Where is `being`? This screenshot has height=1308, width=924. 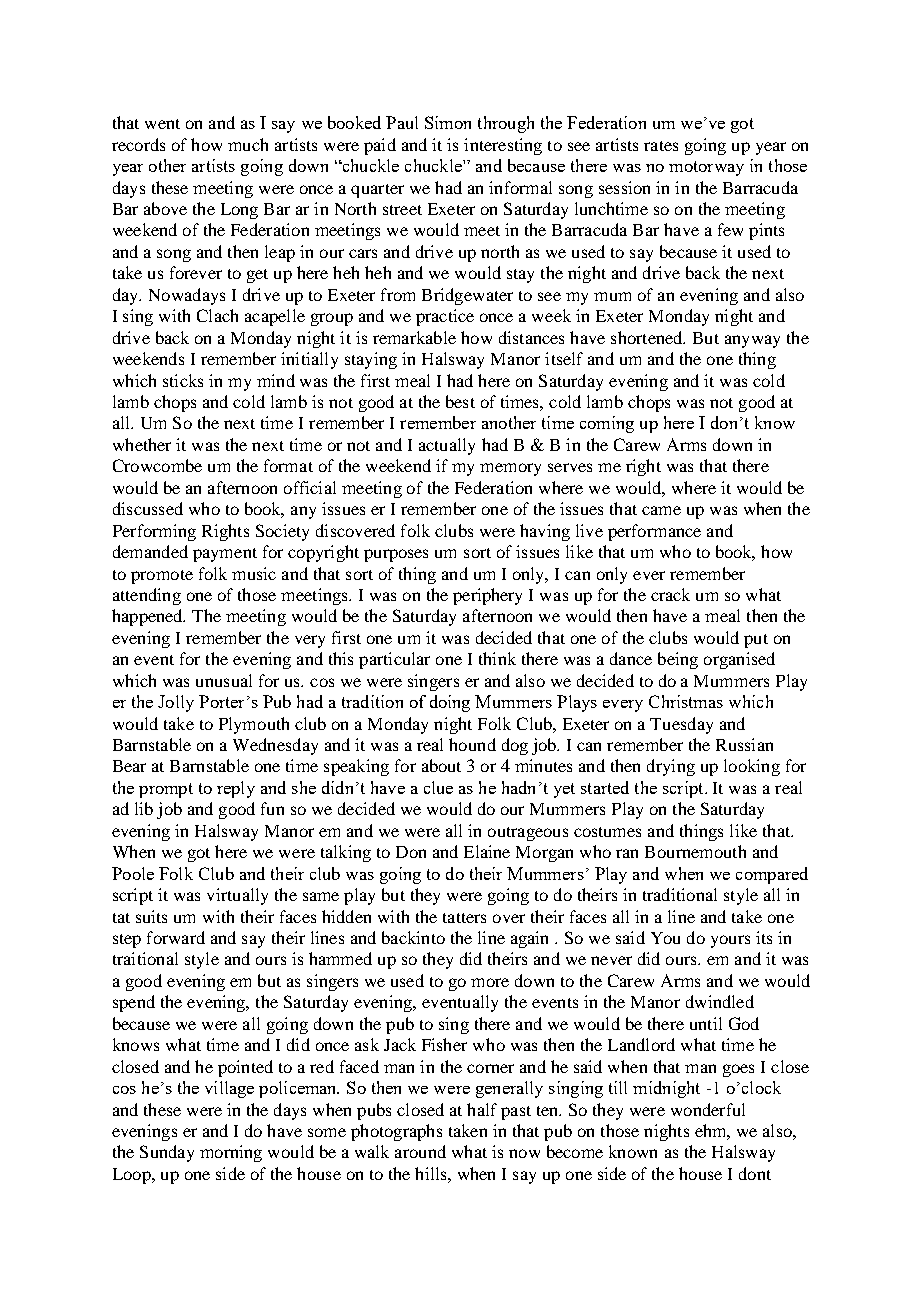
being is located at coordinates (678, 660).
